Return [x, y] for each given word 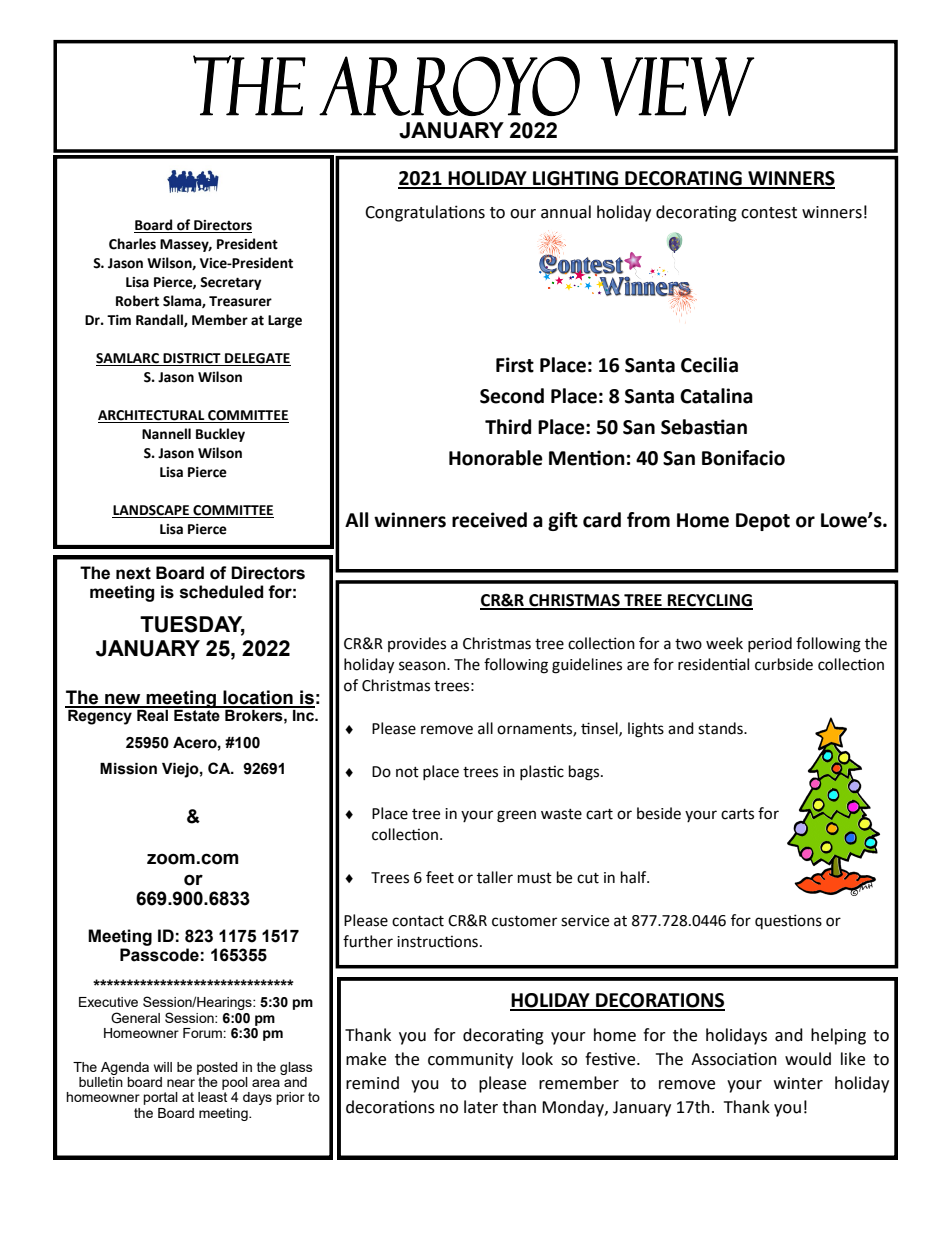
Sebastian [704, 427]
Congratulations [425, 213]
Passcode [159, 955]
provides [417, 644]
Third [508, 427]
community [470, 1061]
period [770, 645]
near [181, 1083]
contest [769, 213]
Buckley [220, 435]
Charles [132, 244]
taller [495, 877]
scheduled [222, 592]
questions [788, 922]
